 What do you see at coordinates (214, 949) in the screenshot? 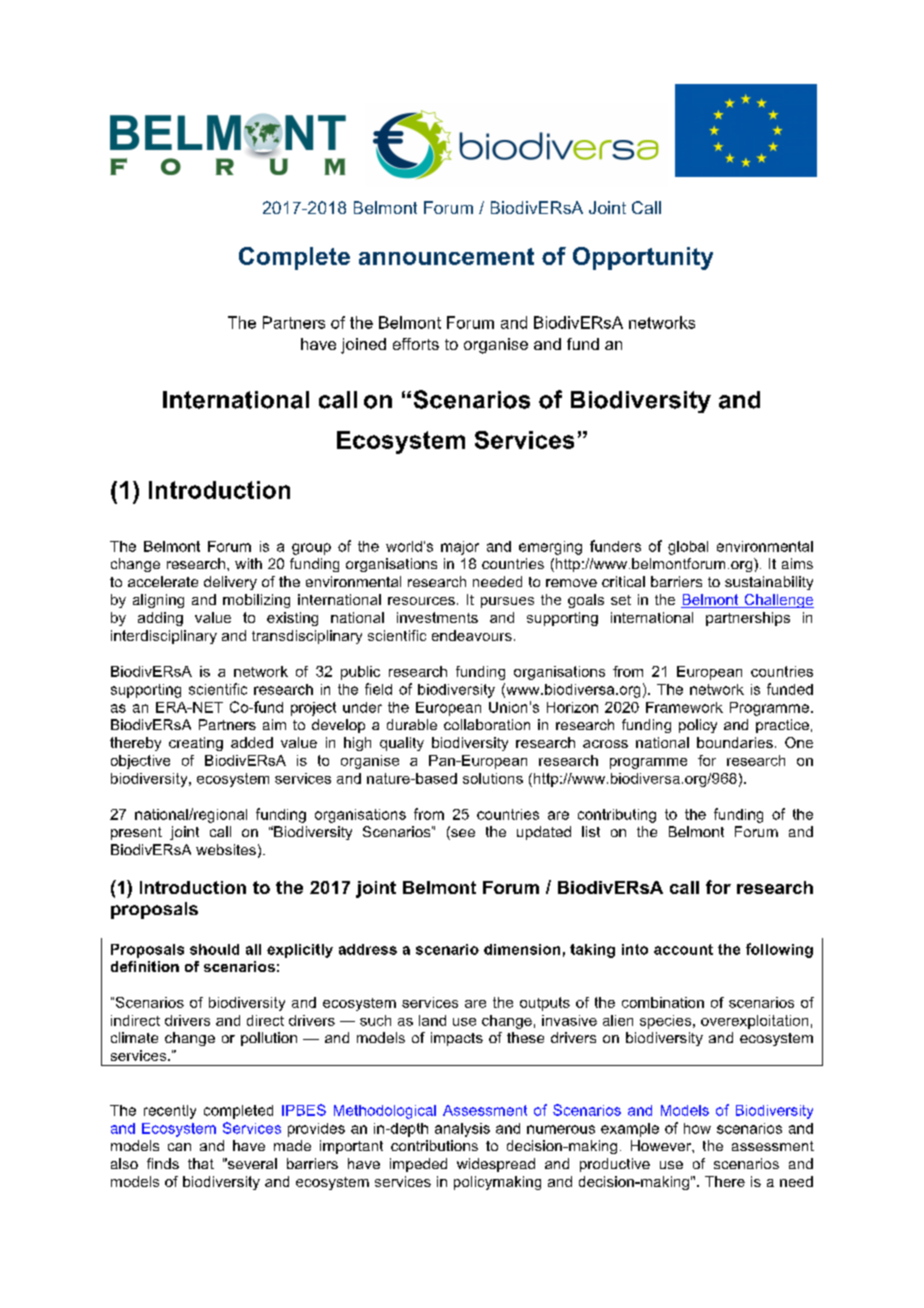
I see `should` at bounding box center [214, 949].
